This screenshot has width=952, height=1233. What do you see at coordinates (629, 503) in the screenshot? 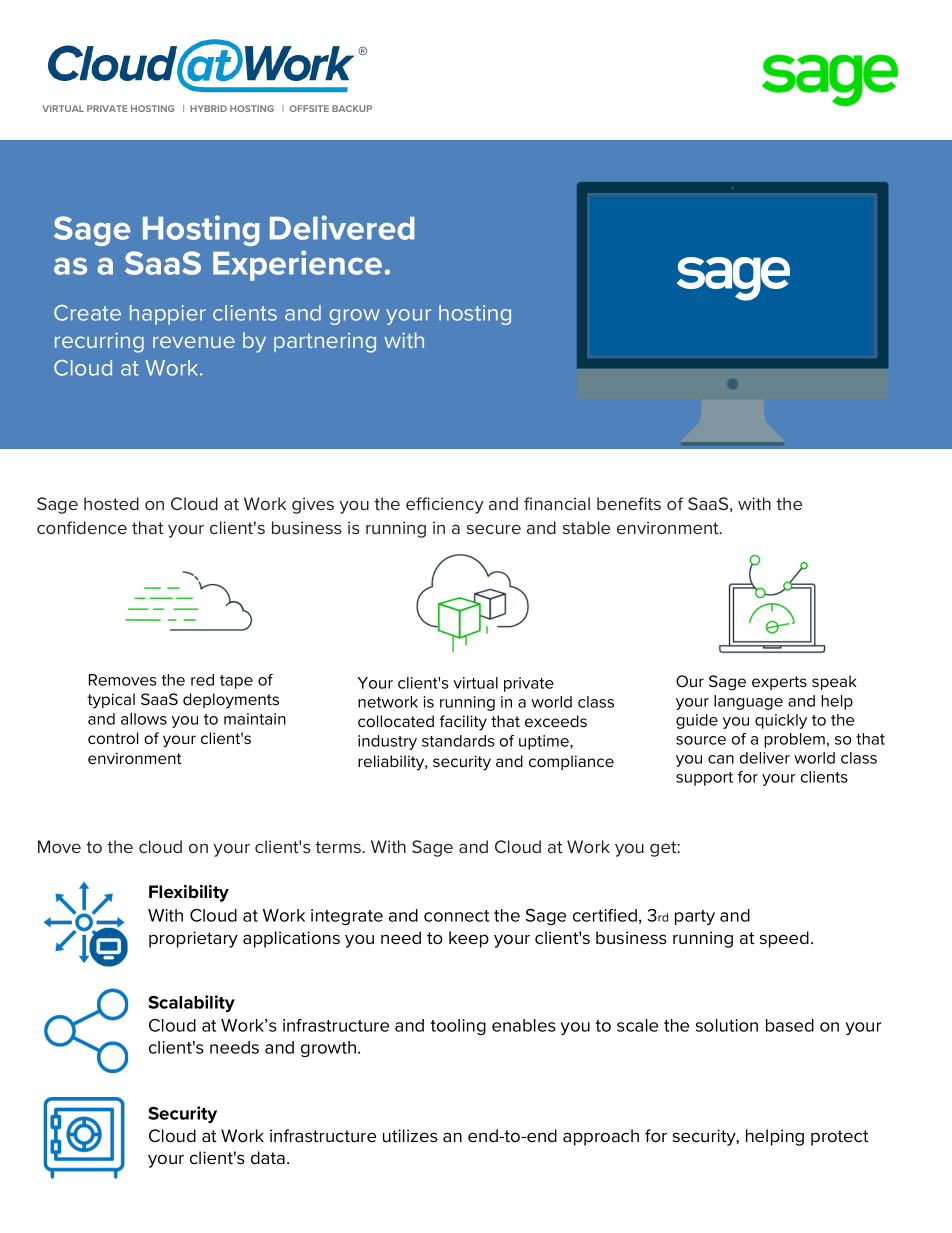
I see `benefits` at bounding box center [629, 503].
